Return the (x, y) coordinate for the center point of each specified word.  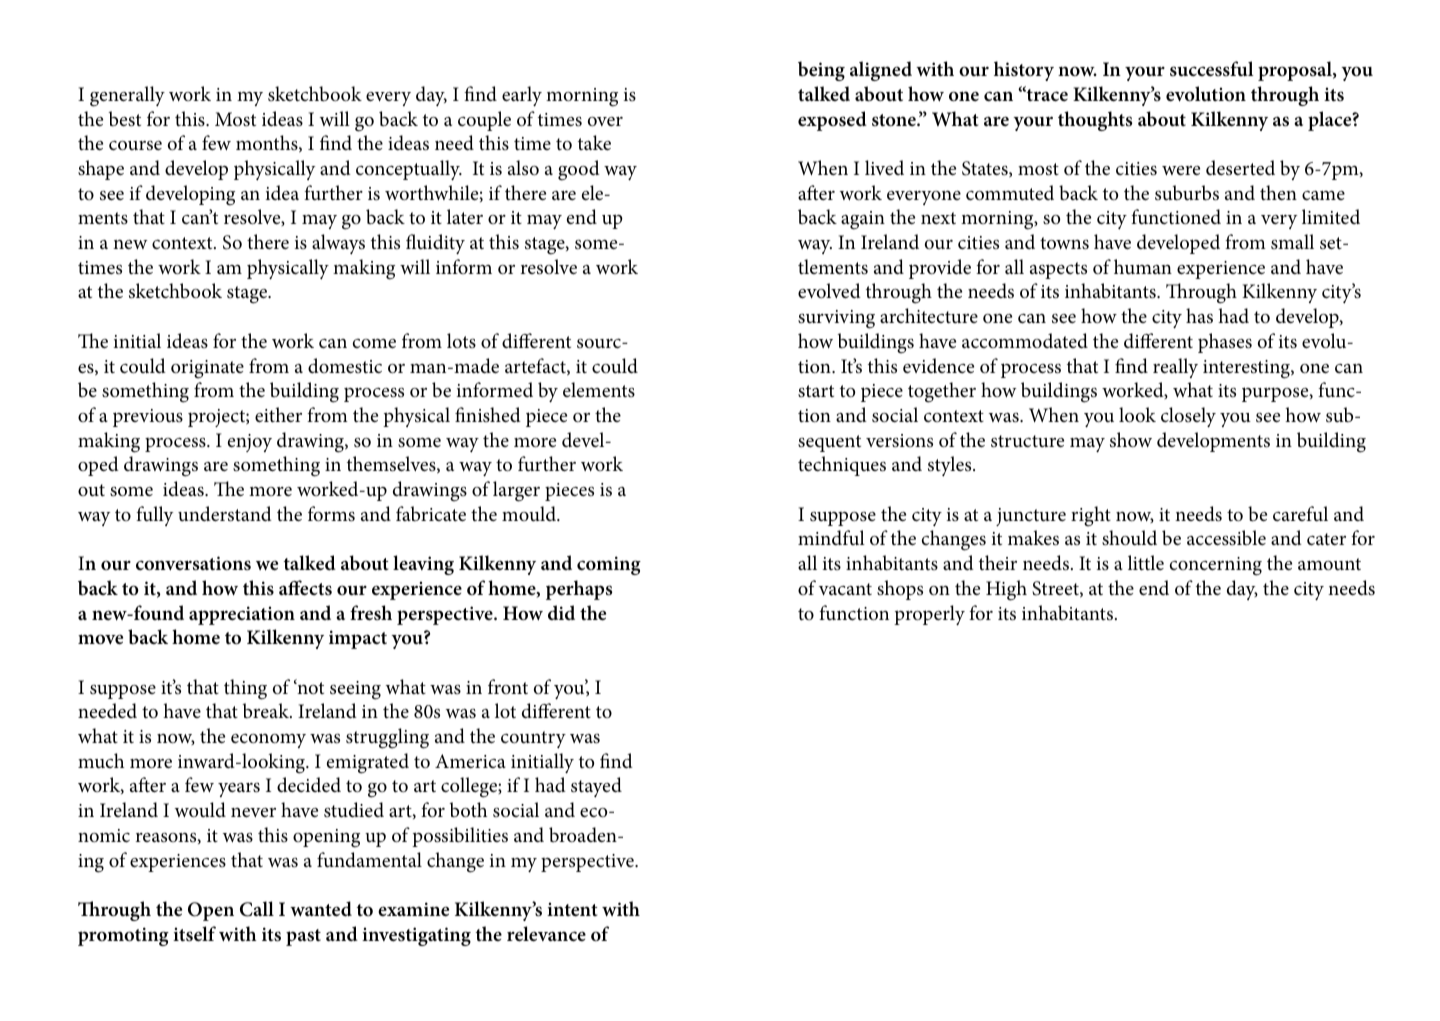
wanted (321, 909)
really (1175, 368)
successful (1212, 69)
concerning (1216, 566)
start (816, 391)
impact (358, 639)
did (561, 612)
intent (572, 909)
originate (207, 369)
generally (127, 96)
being (821, 71)
